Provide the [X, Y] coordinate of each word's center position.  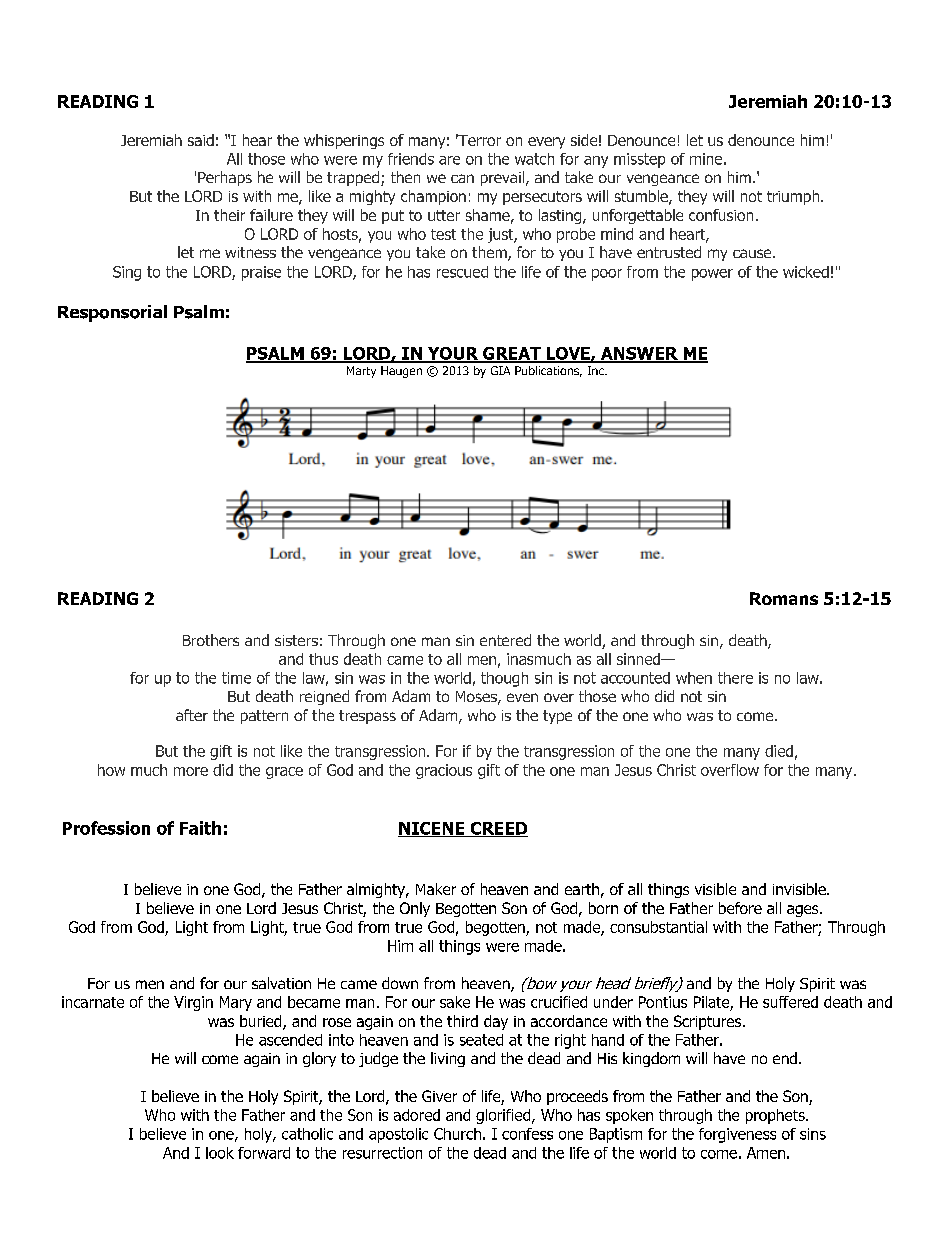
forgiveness [737, 1135]
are [449, 160]
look [220, 1153]
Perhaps [225, 178]
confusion [721, 215]
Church [457, 1134]
